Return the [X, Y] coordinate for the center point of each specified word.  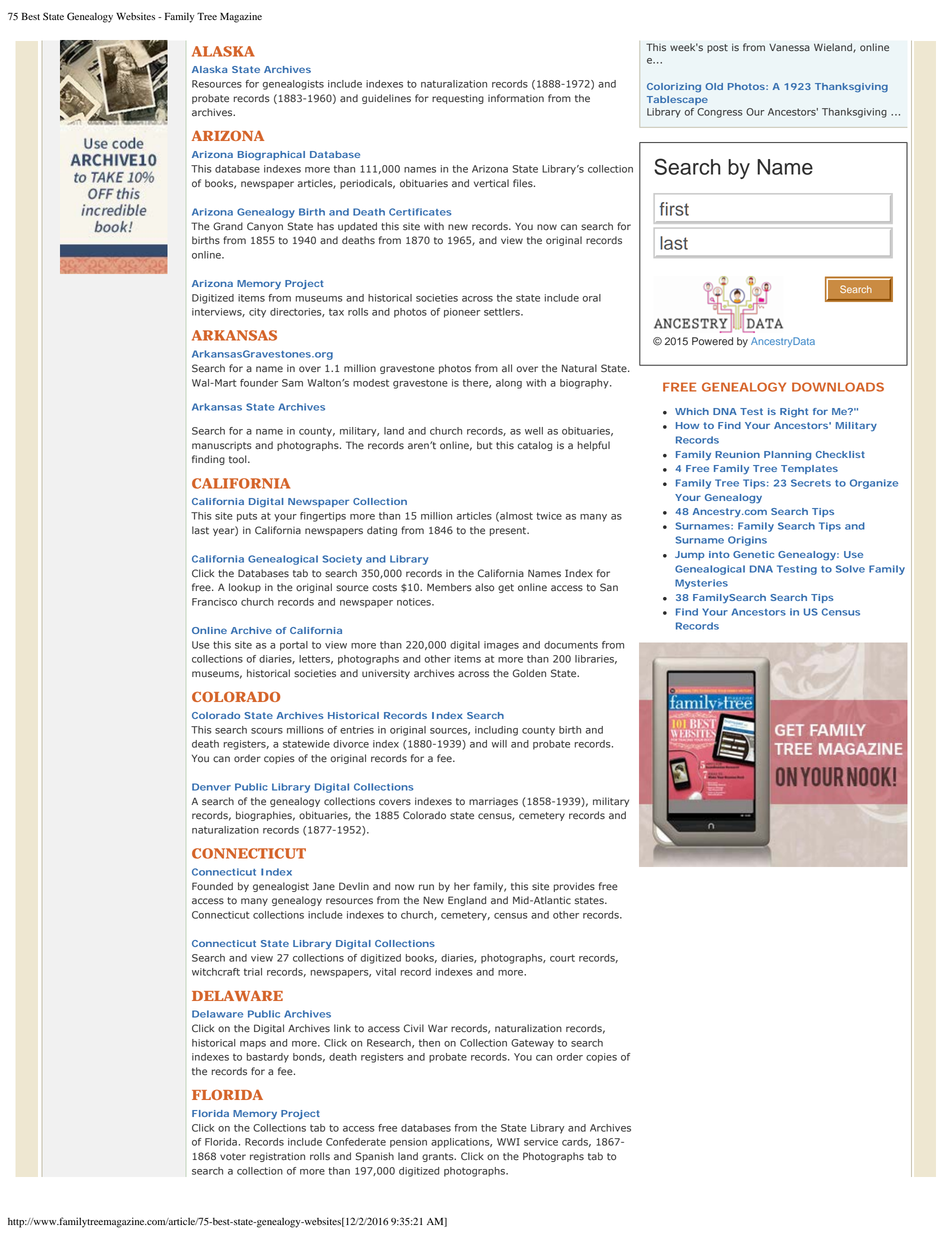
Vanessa [789, 48]
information [516, 98]
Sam [292, 383]
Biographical [271, 156]
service [541, 1142]
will [499, 744]
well [534, 431]
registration [277, 1157]
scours [267, 731]
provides [574, 887]
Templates [809, 469]
